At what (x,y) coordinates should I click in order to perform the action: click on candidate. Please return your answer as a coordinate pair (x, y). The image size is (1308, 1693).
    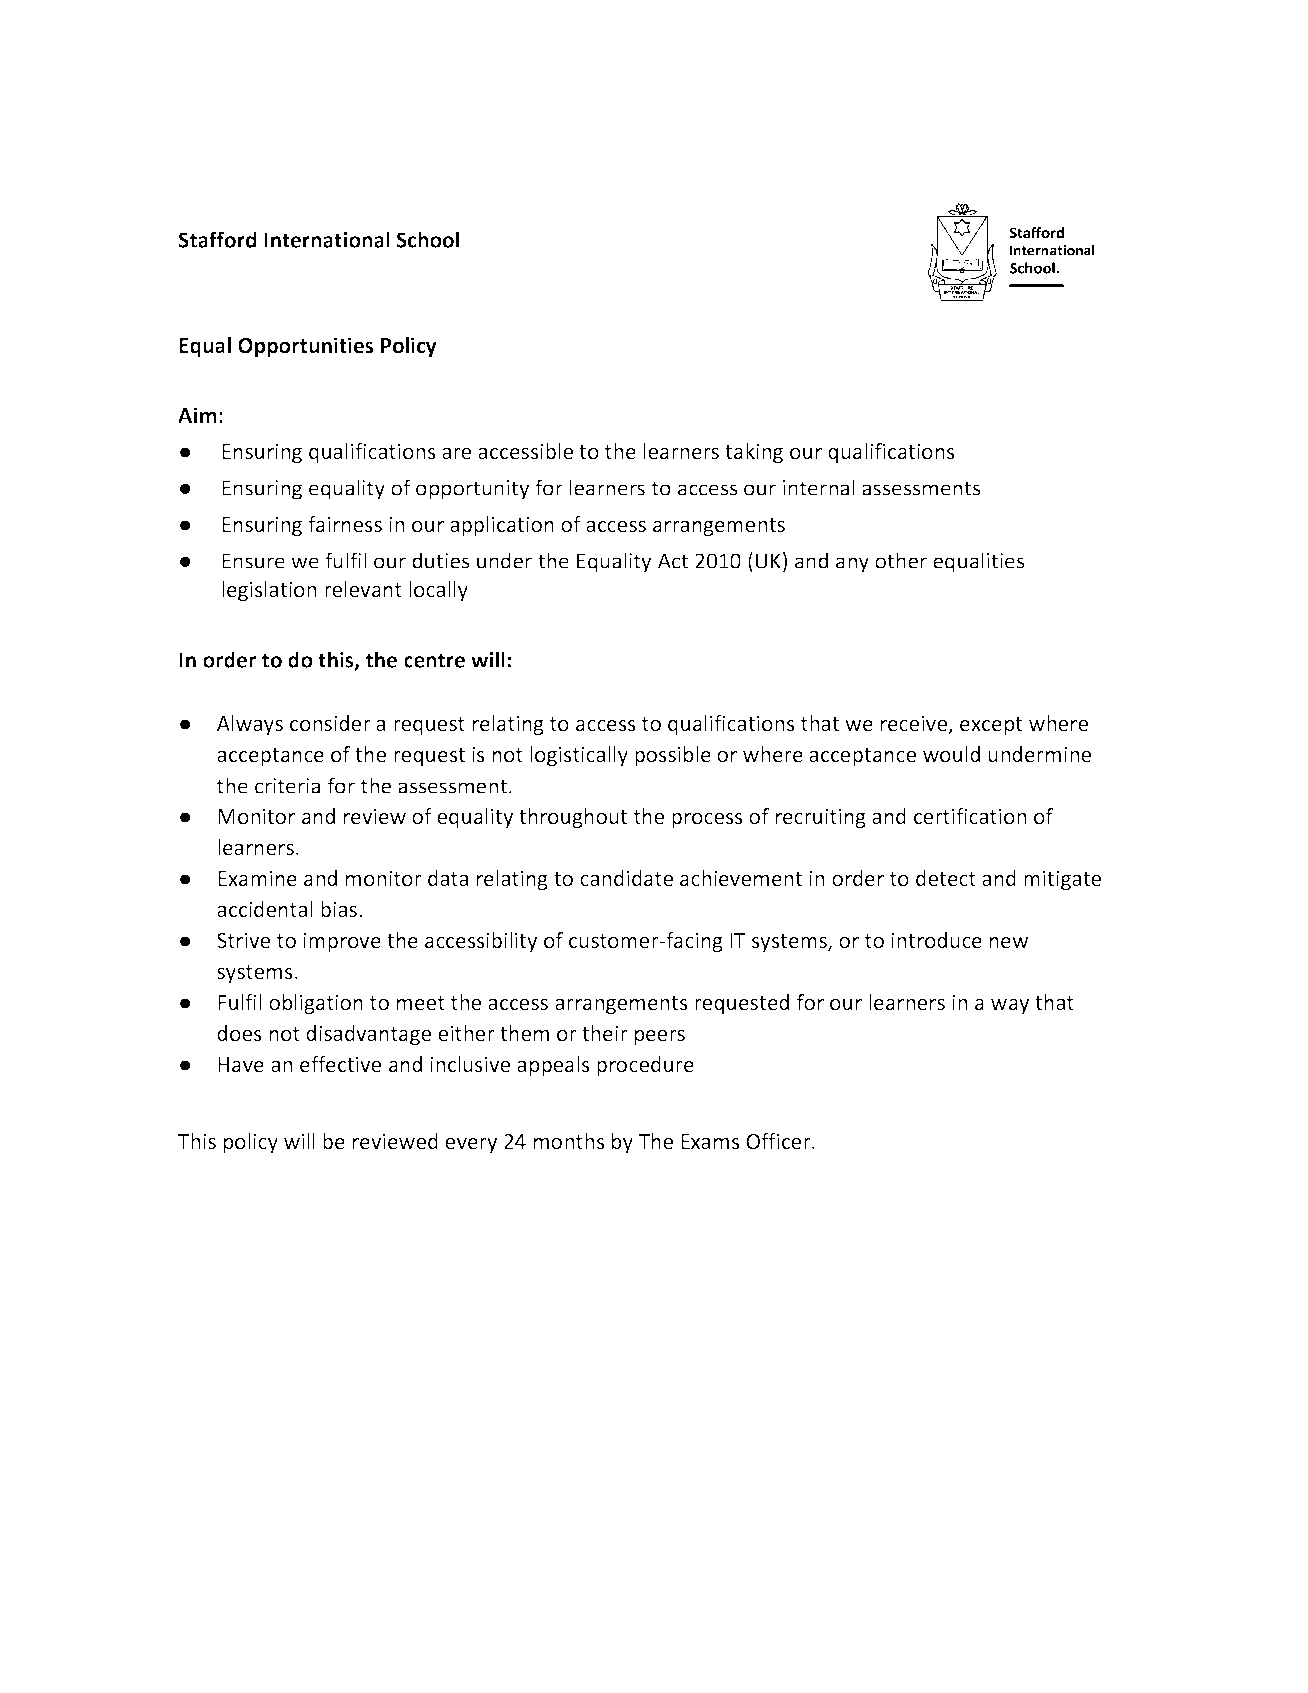
    Looking at the image, I should click on (626, 878).
